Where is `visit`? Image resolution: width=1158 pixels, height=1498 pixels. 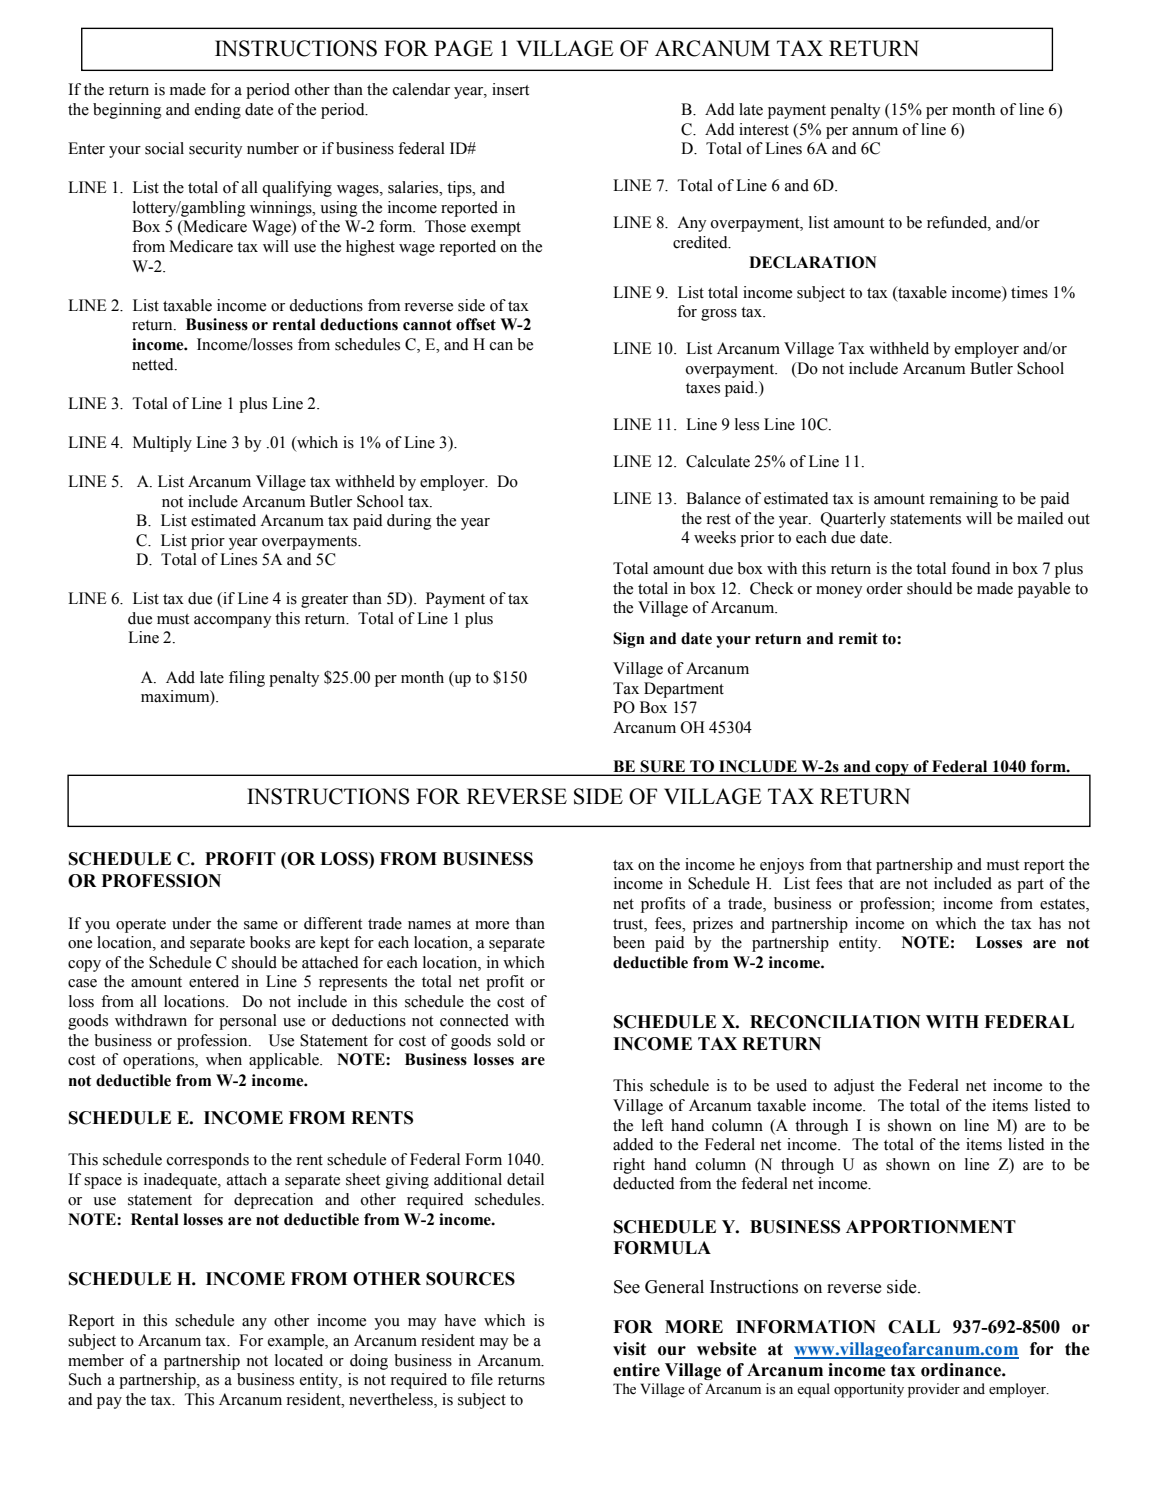 visit is located at coordinates (629, 1349).
